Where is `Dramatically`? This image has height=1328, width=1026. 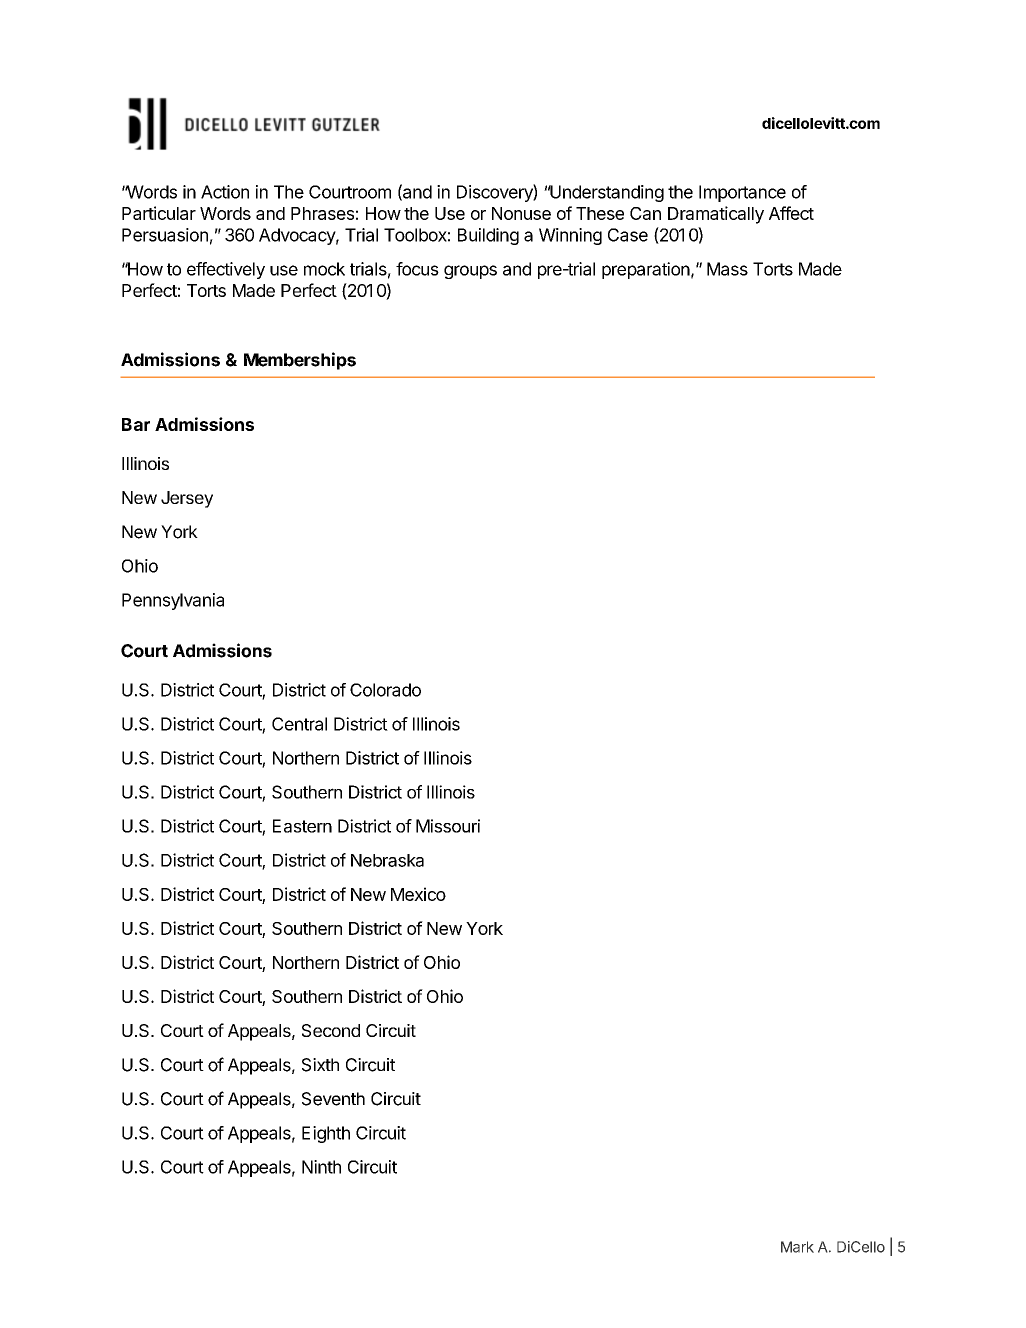 Dramatically is located at coordinates (716, 215).
